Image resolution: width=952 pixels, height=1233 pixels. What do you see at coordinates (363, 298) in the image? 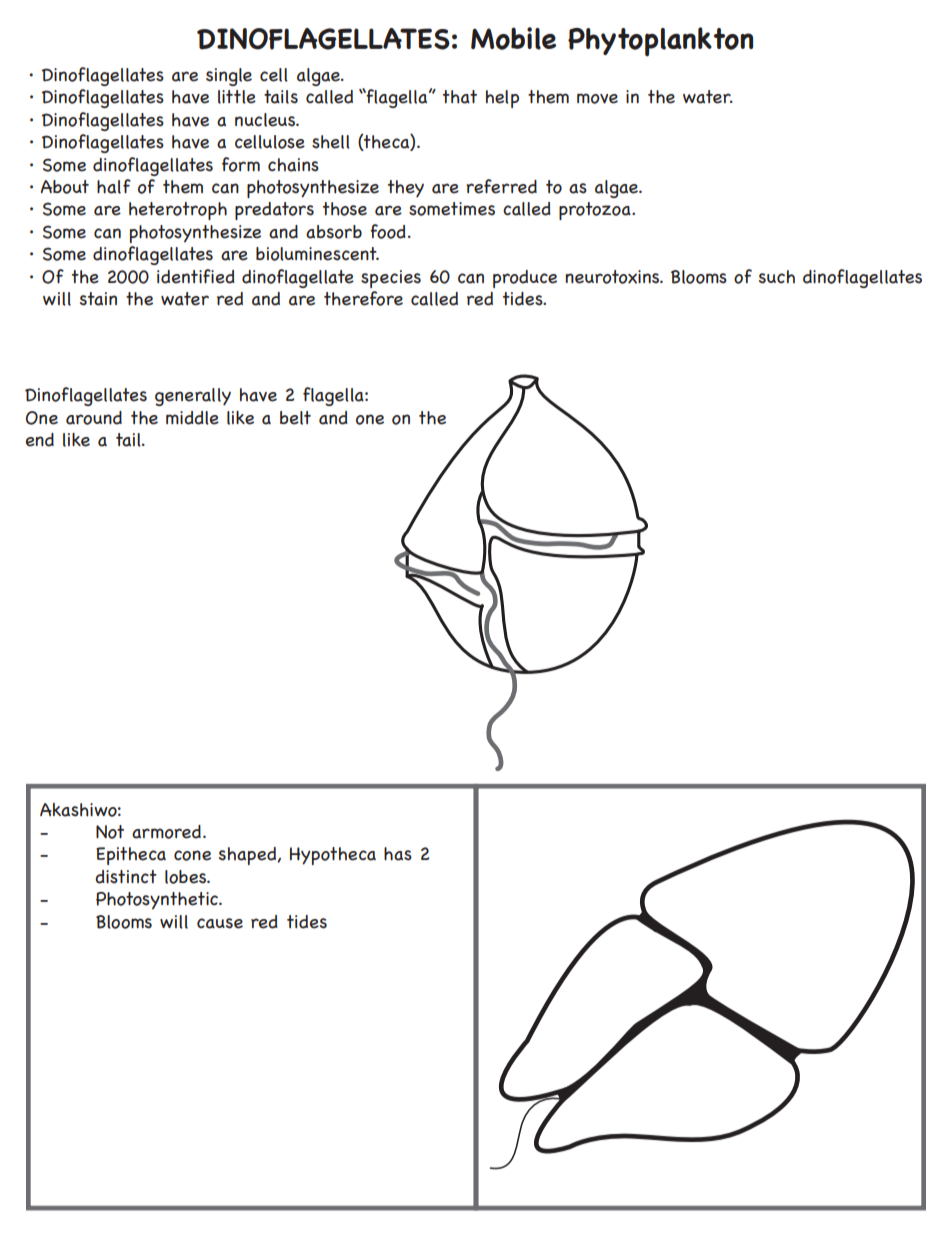
I see `therefore` at bounding box center [363, 298].
